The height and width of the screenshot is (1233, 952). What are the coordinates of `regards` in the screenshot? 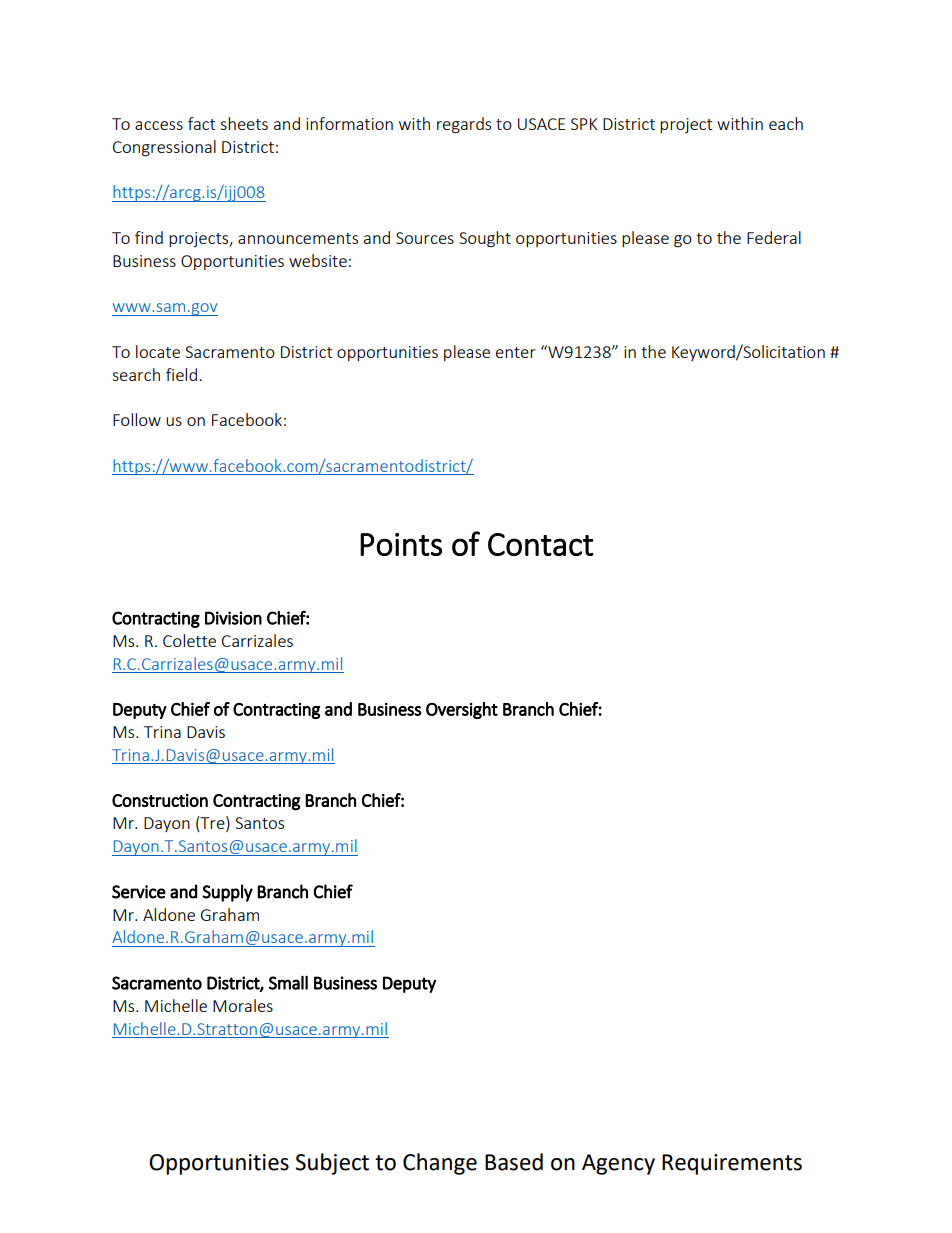 It's located at (464, 125).
